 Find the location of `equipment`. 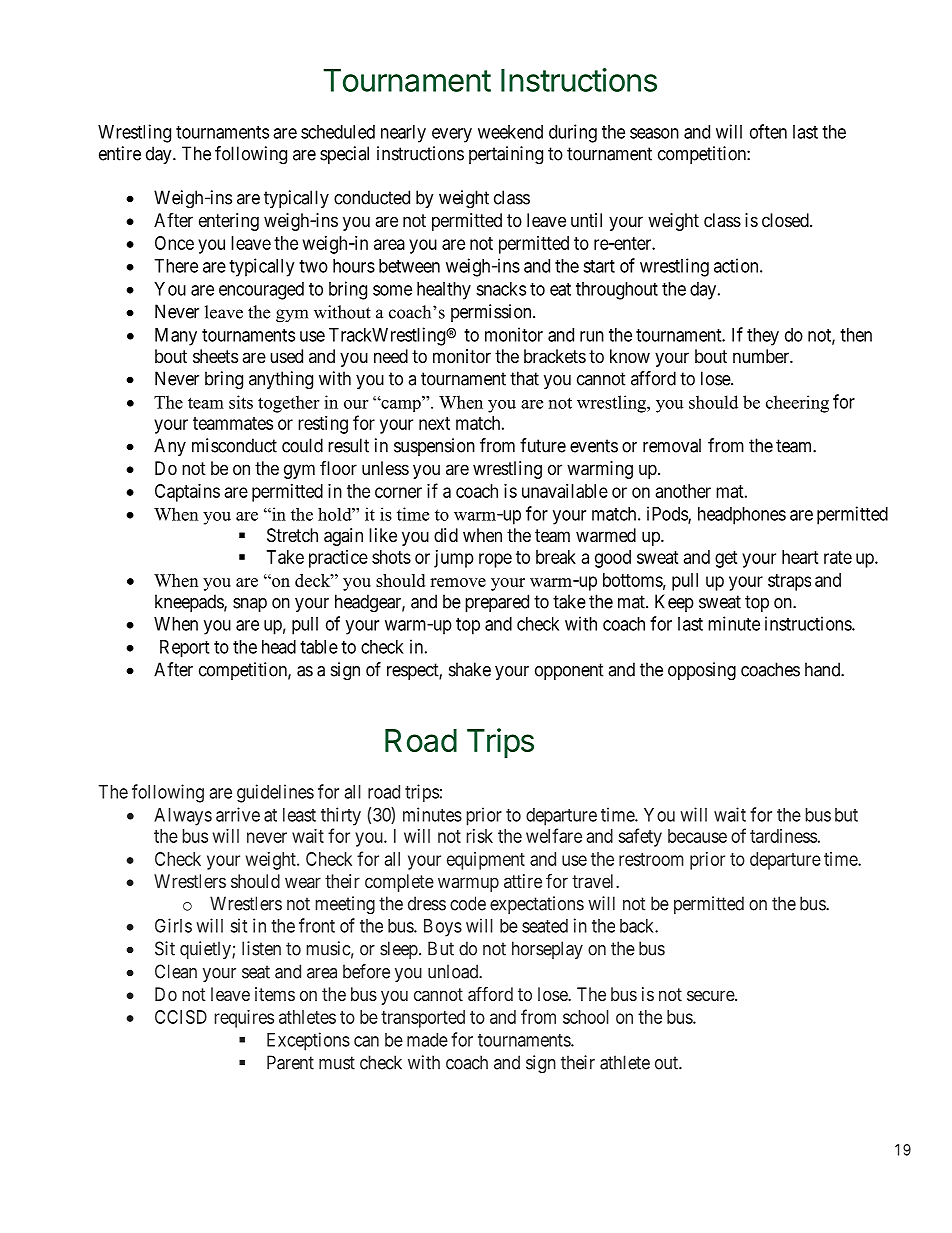

equipment is located at coordinates (486, 861).
